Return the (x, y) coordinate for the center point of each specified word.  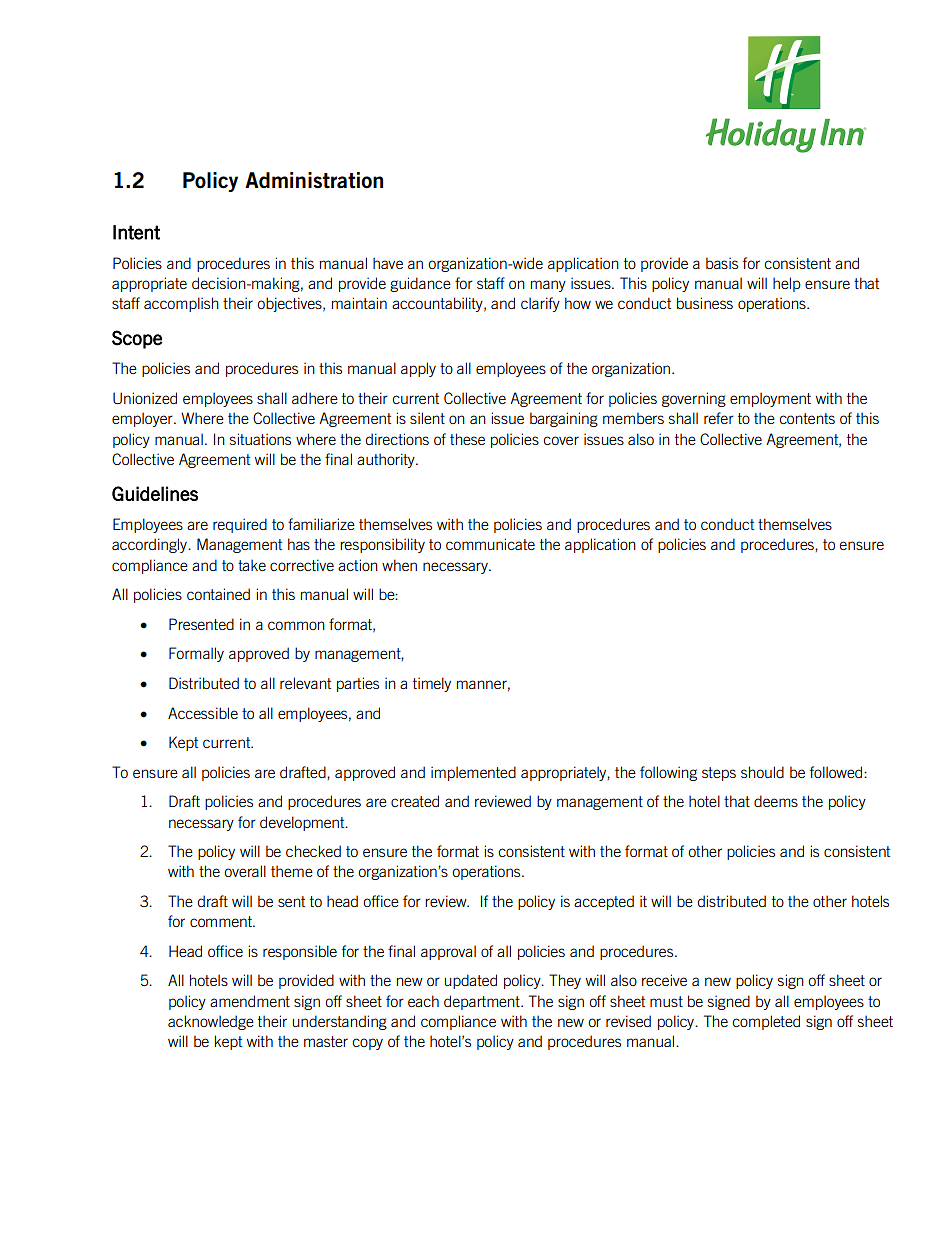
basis (722, 263)
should (762, 772)
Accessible (203, 713)
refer (719, 418)
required (240, 525)
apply (418, 369)
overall (245, 871)
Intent (136, 232)
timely (432, 684)
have (388, 263)
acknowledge (211, 1022)
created (415, 801)
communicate (490, 544)
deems (776, 801)
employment (770, 399)
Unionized (145, 398)
